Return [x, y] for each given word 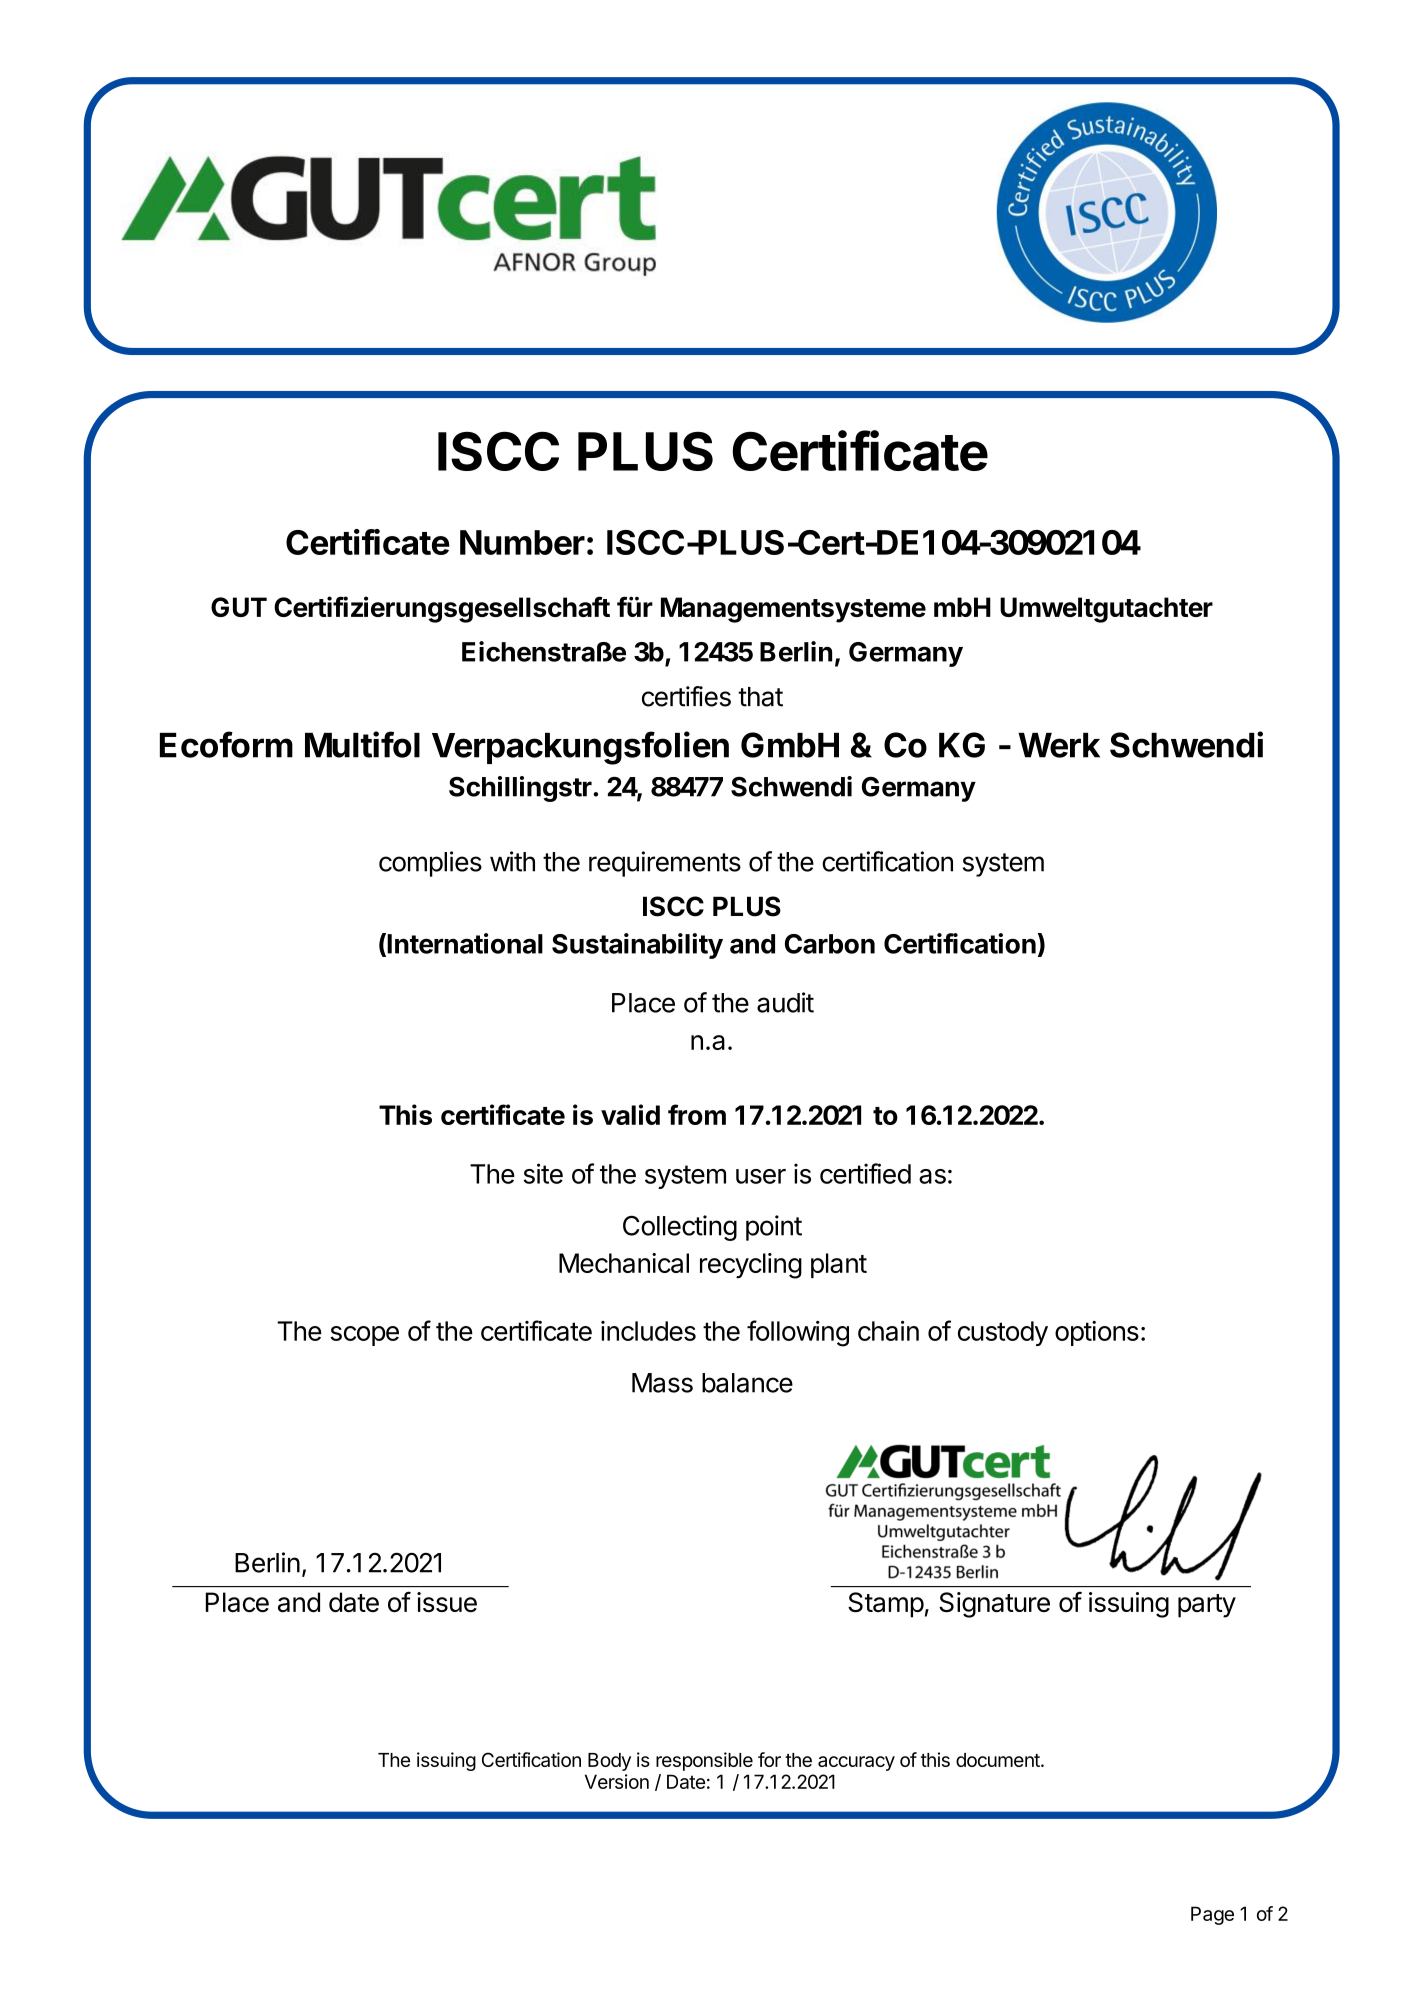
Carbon [830, 944]
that [760, 697]
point [774, 1228]
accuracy [856, 1763]
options [1097, 1333]
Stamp [886, 1605]
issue [447, 1602]
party [1207, 1606]
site [543, 1173]
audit [785, 1002]
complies [430, 864]
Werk [1059, 745]
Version [617, 1781]
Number [522, 542]
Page [1212, 1915]
